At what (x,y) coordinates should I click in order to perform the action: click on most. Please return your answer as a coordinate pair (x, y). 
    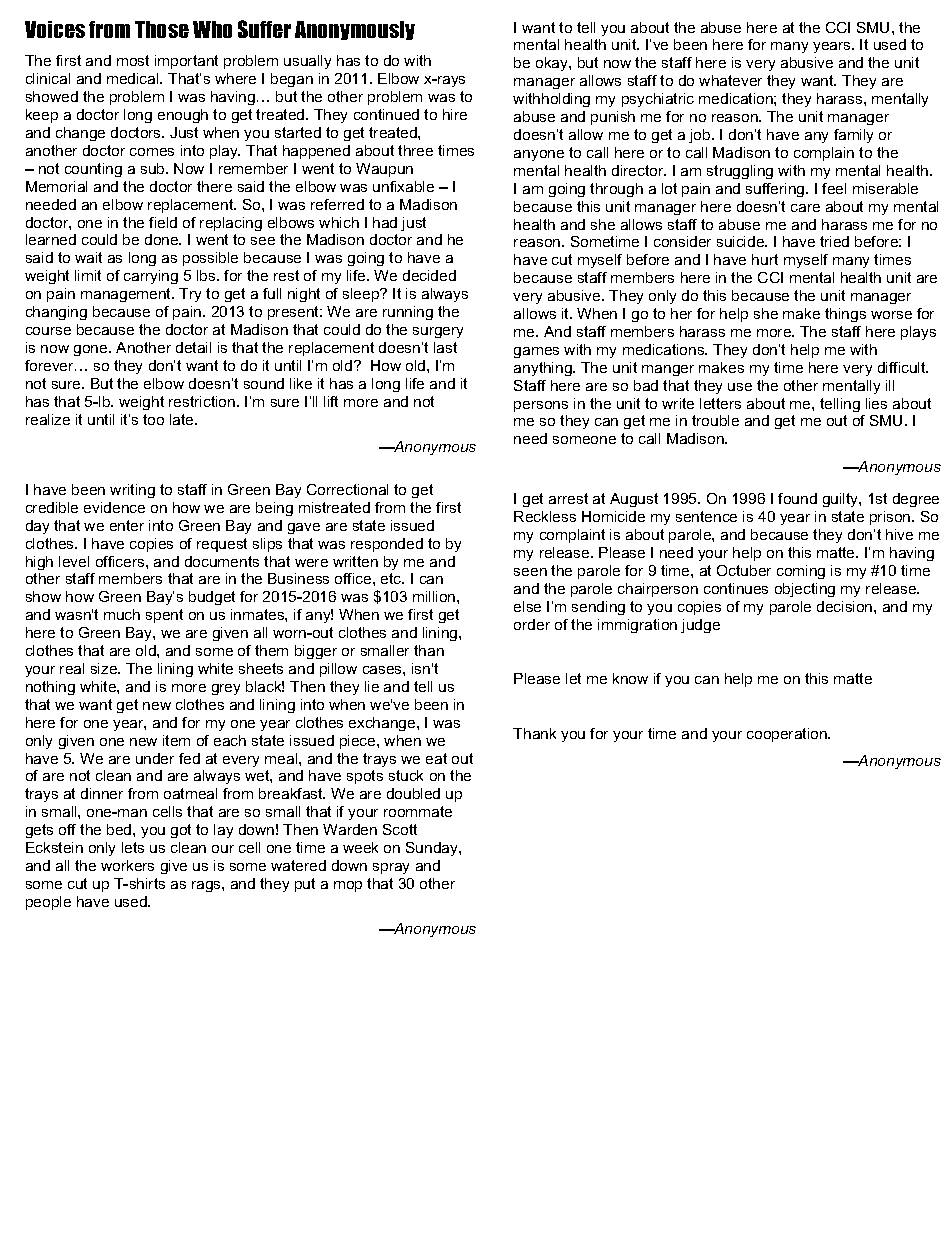
    Looking at the image, I should click on (133, 60).
